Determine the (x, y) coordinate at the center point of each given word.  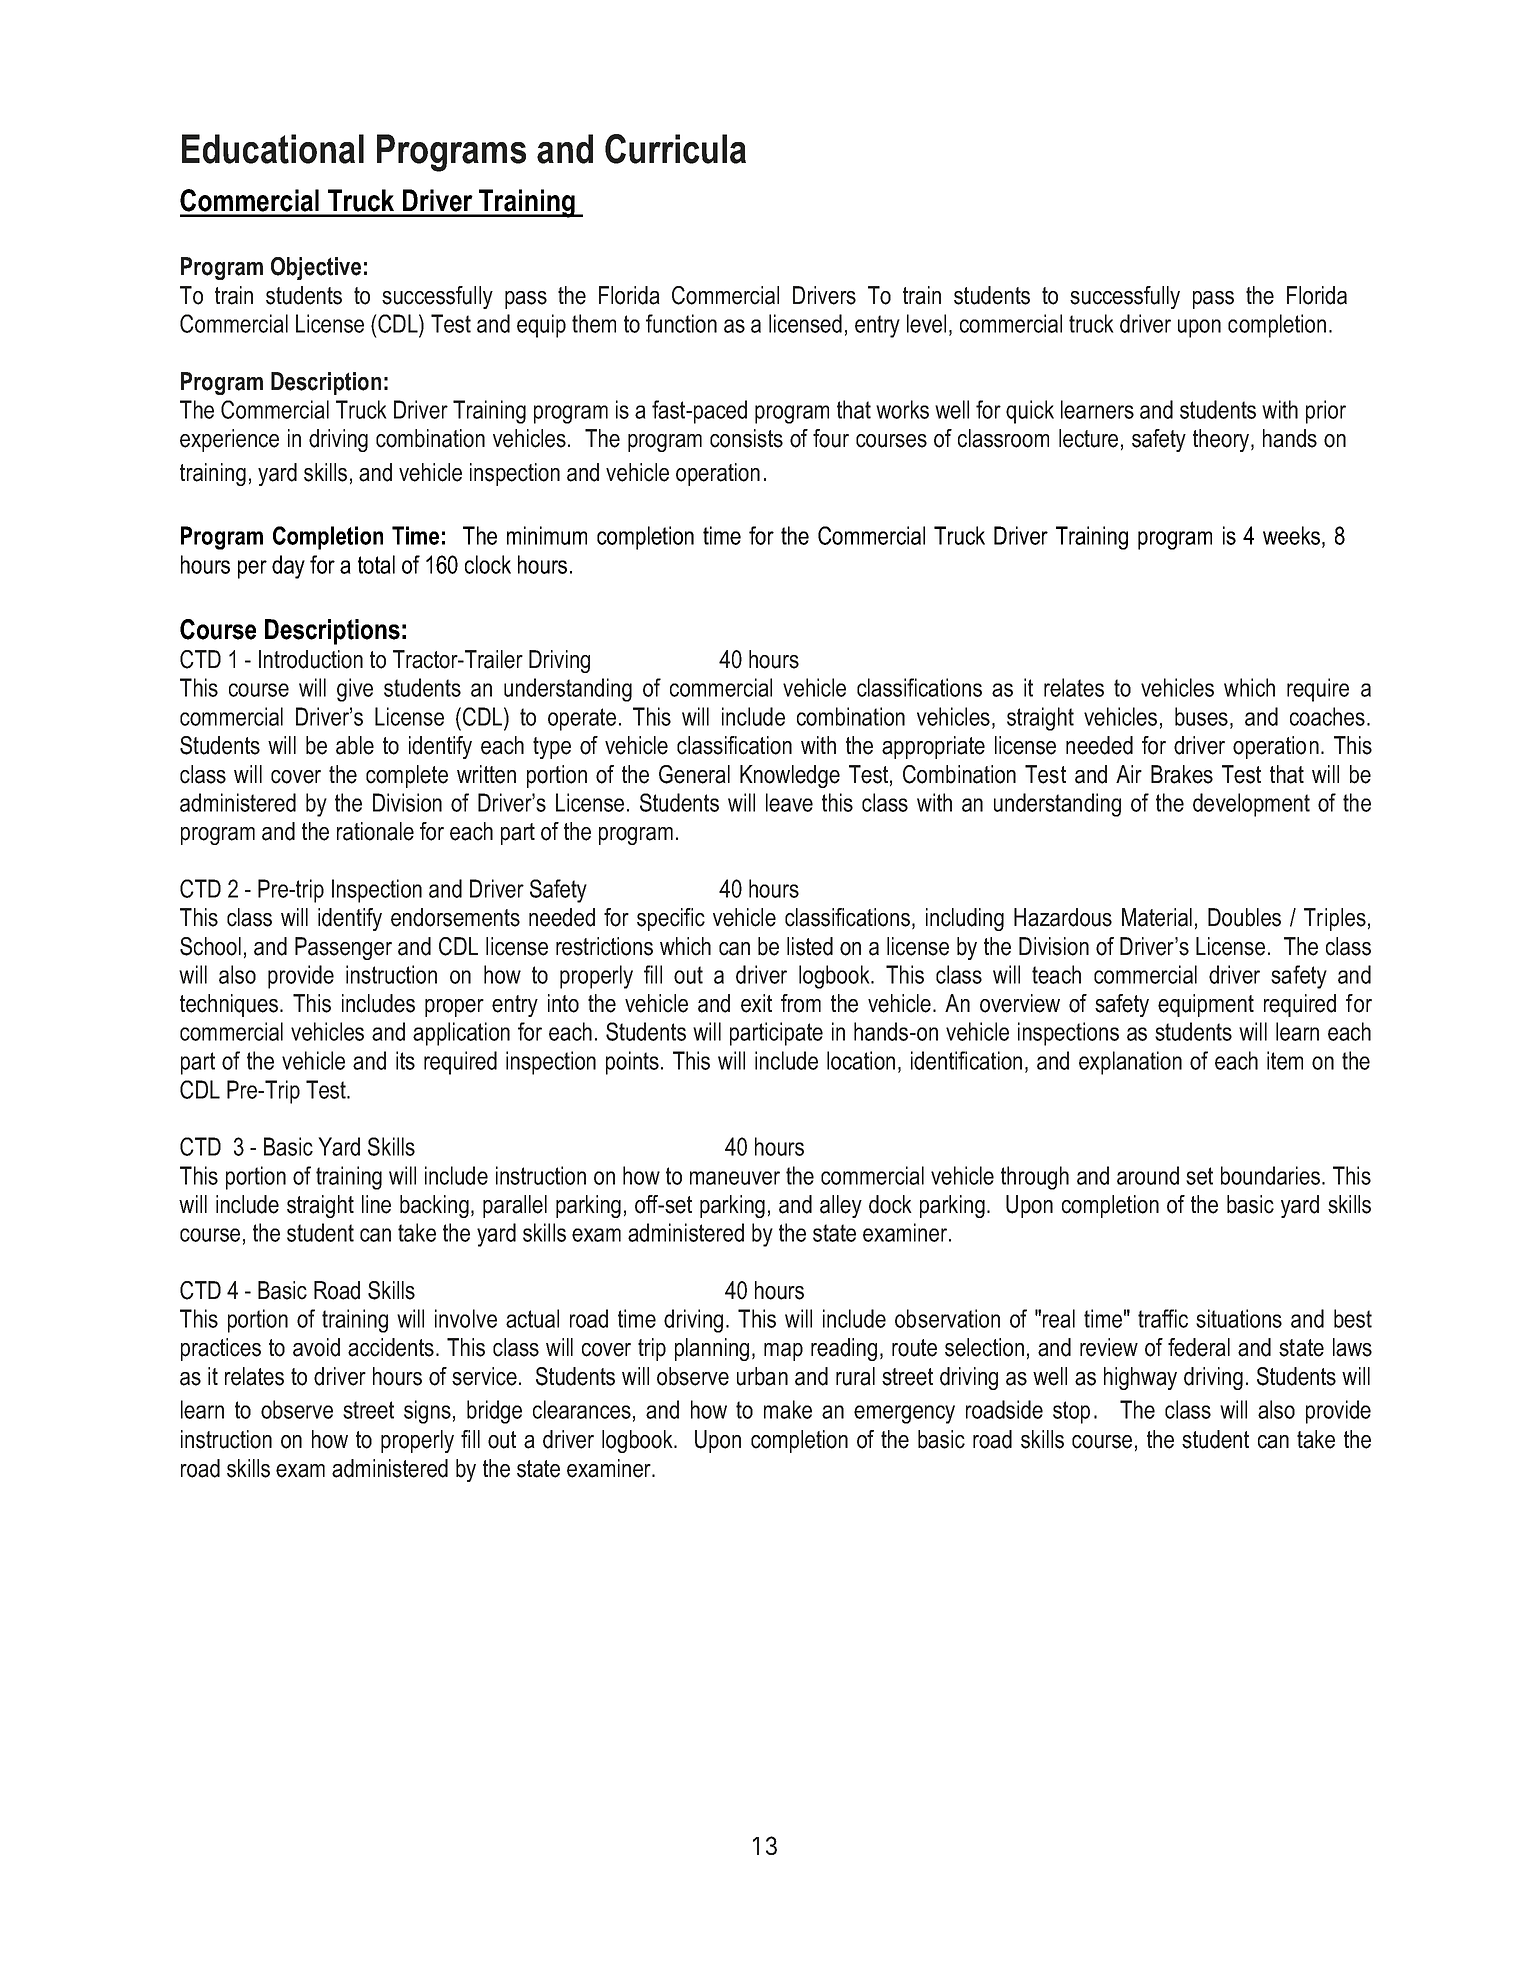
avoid (316, 1347)
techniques (229, 1005)
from (801, 1003)
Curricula (675, 149)
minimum (547, 535)
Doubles (1244, 917)
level (926, 323)
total (376, 564)
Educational (273, 149)
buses (1201, 716)
